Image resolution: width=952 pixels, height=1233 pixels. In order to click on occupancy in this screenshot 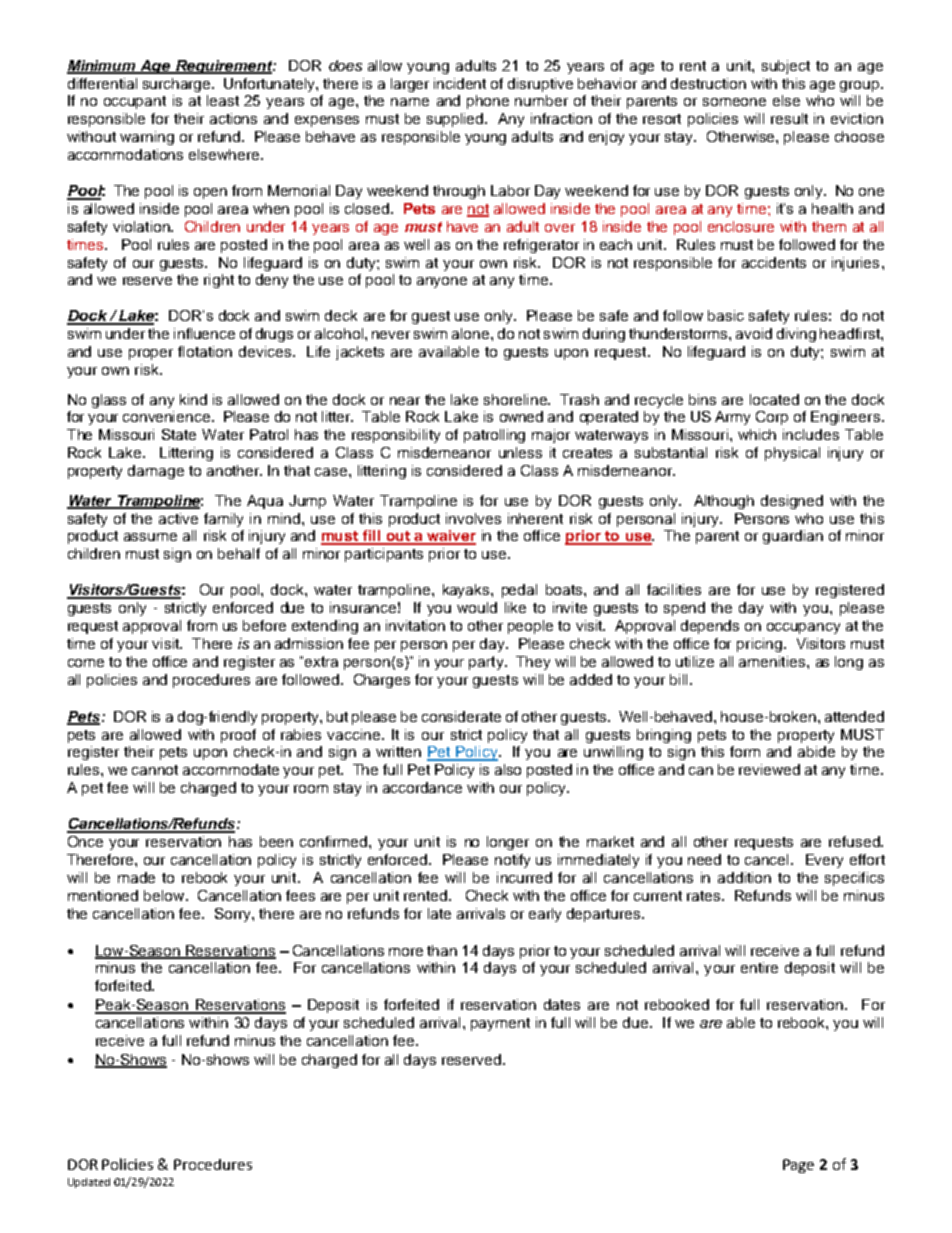, I will do `click(803, 628)`.
